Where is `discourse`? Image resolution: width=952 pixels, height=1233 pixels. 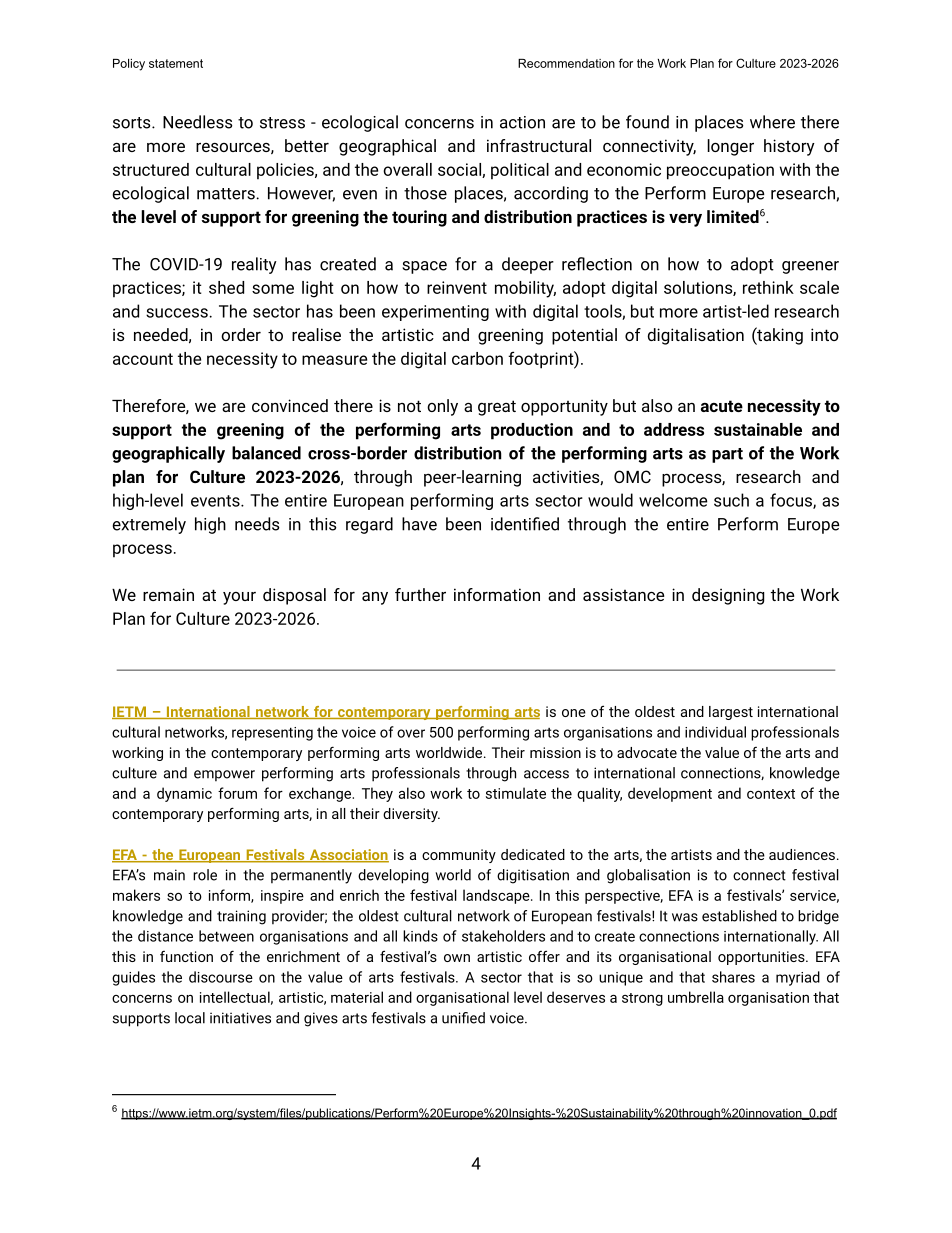 discourse is located at coordinates (221, 977).
